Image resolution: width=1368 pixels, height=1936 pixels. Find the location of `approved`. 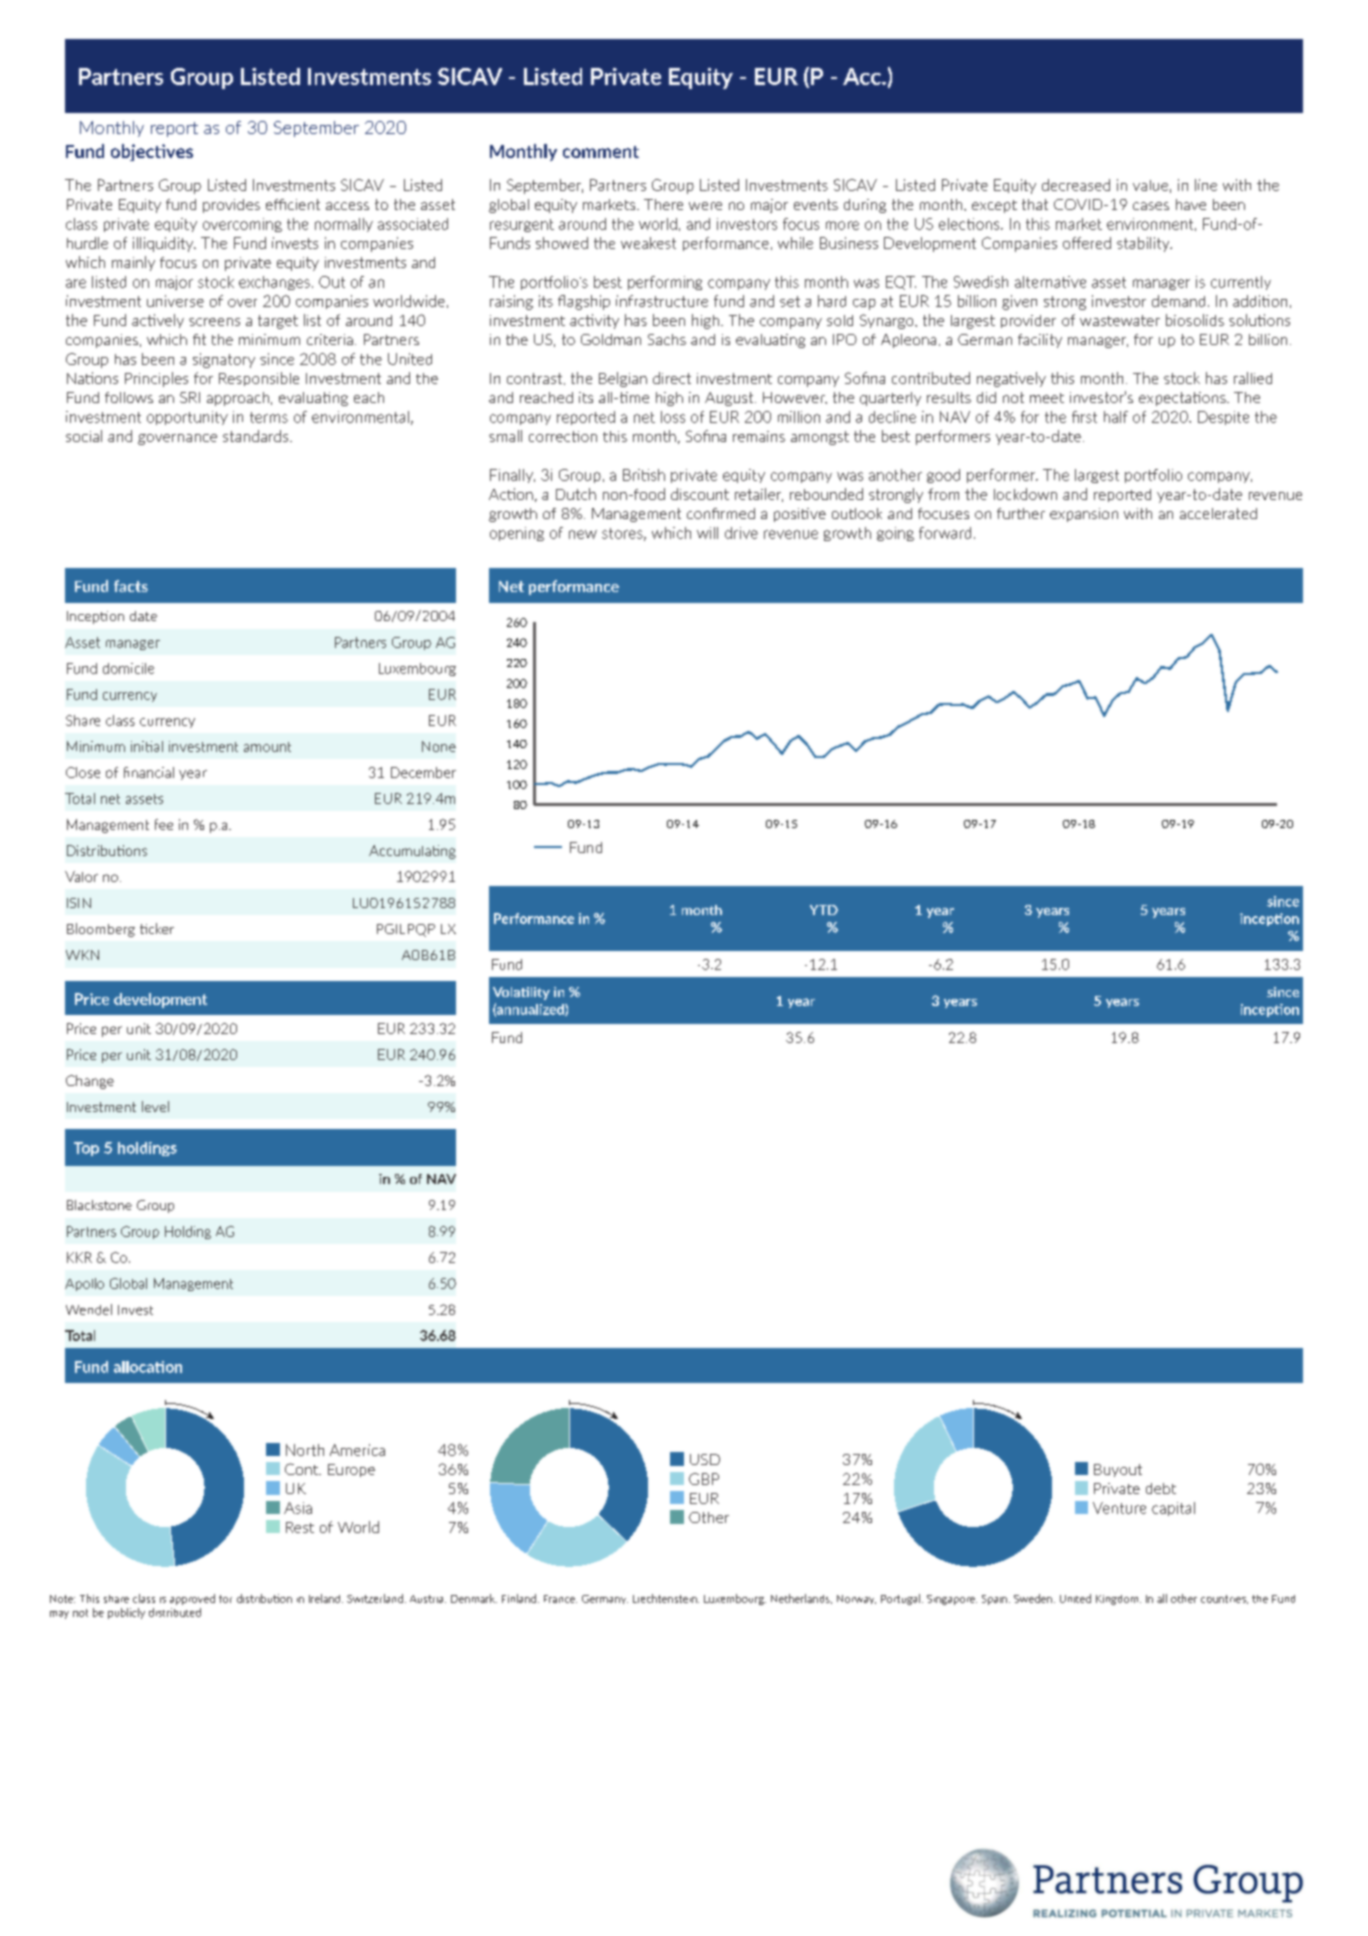

approved is located at coordinates (192, 1599).
